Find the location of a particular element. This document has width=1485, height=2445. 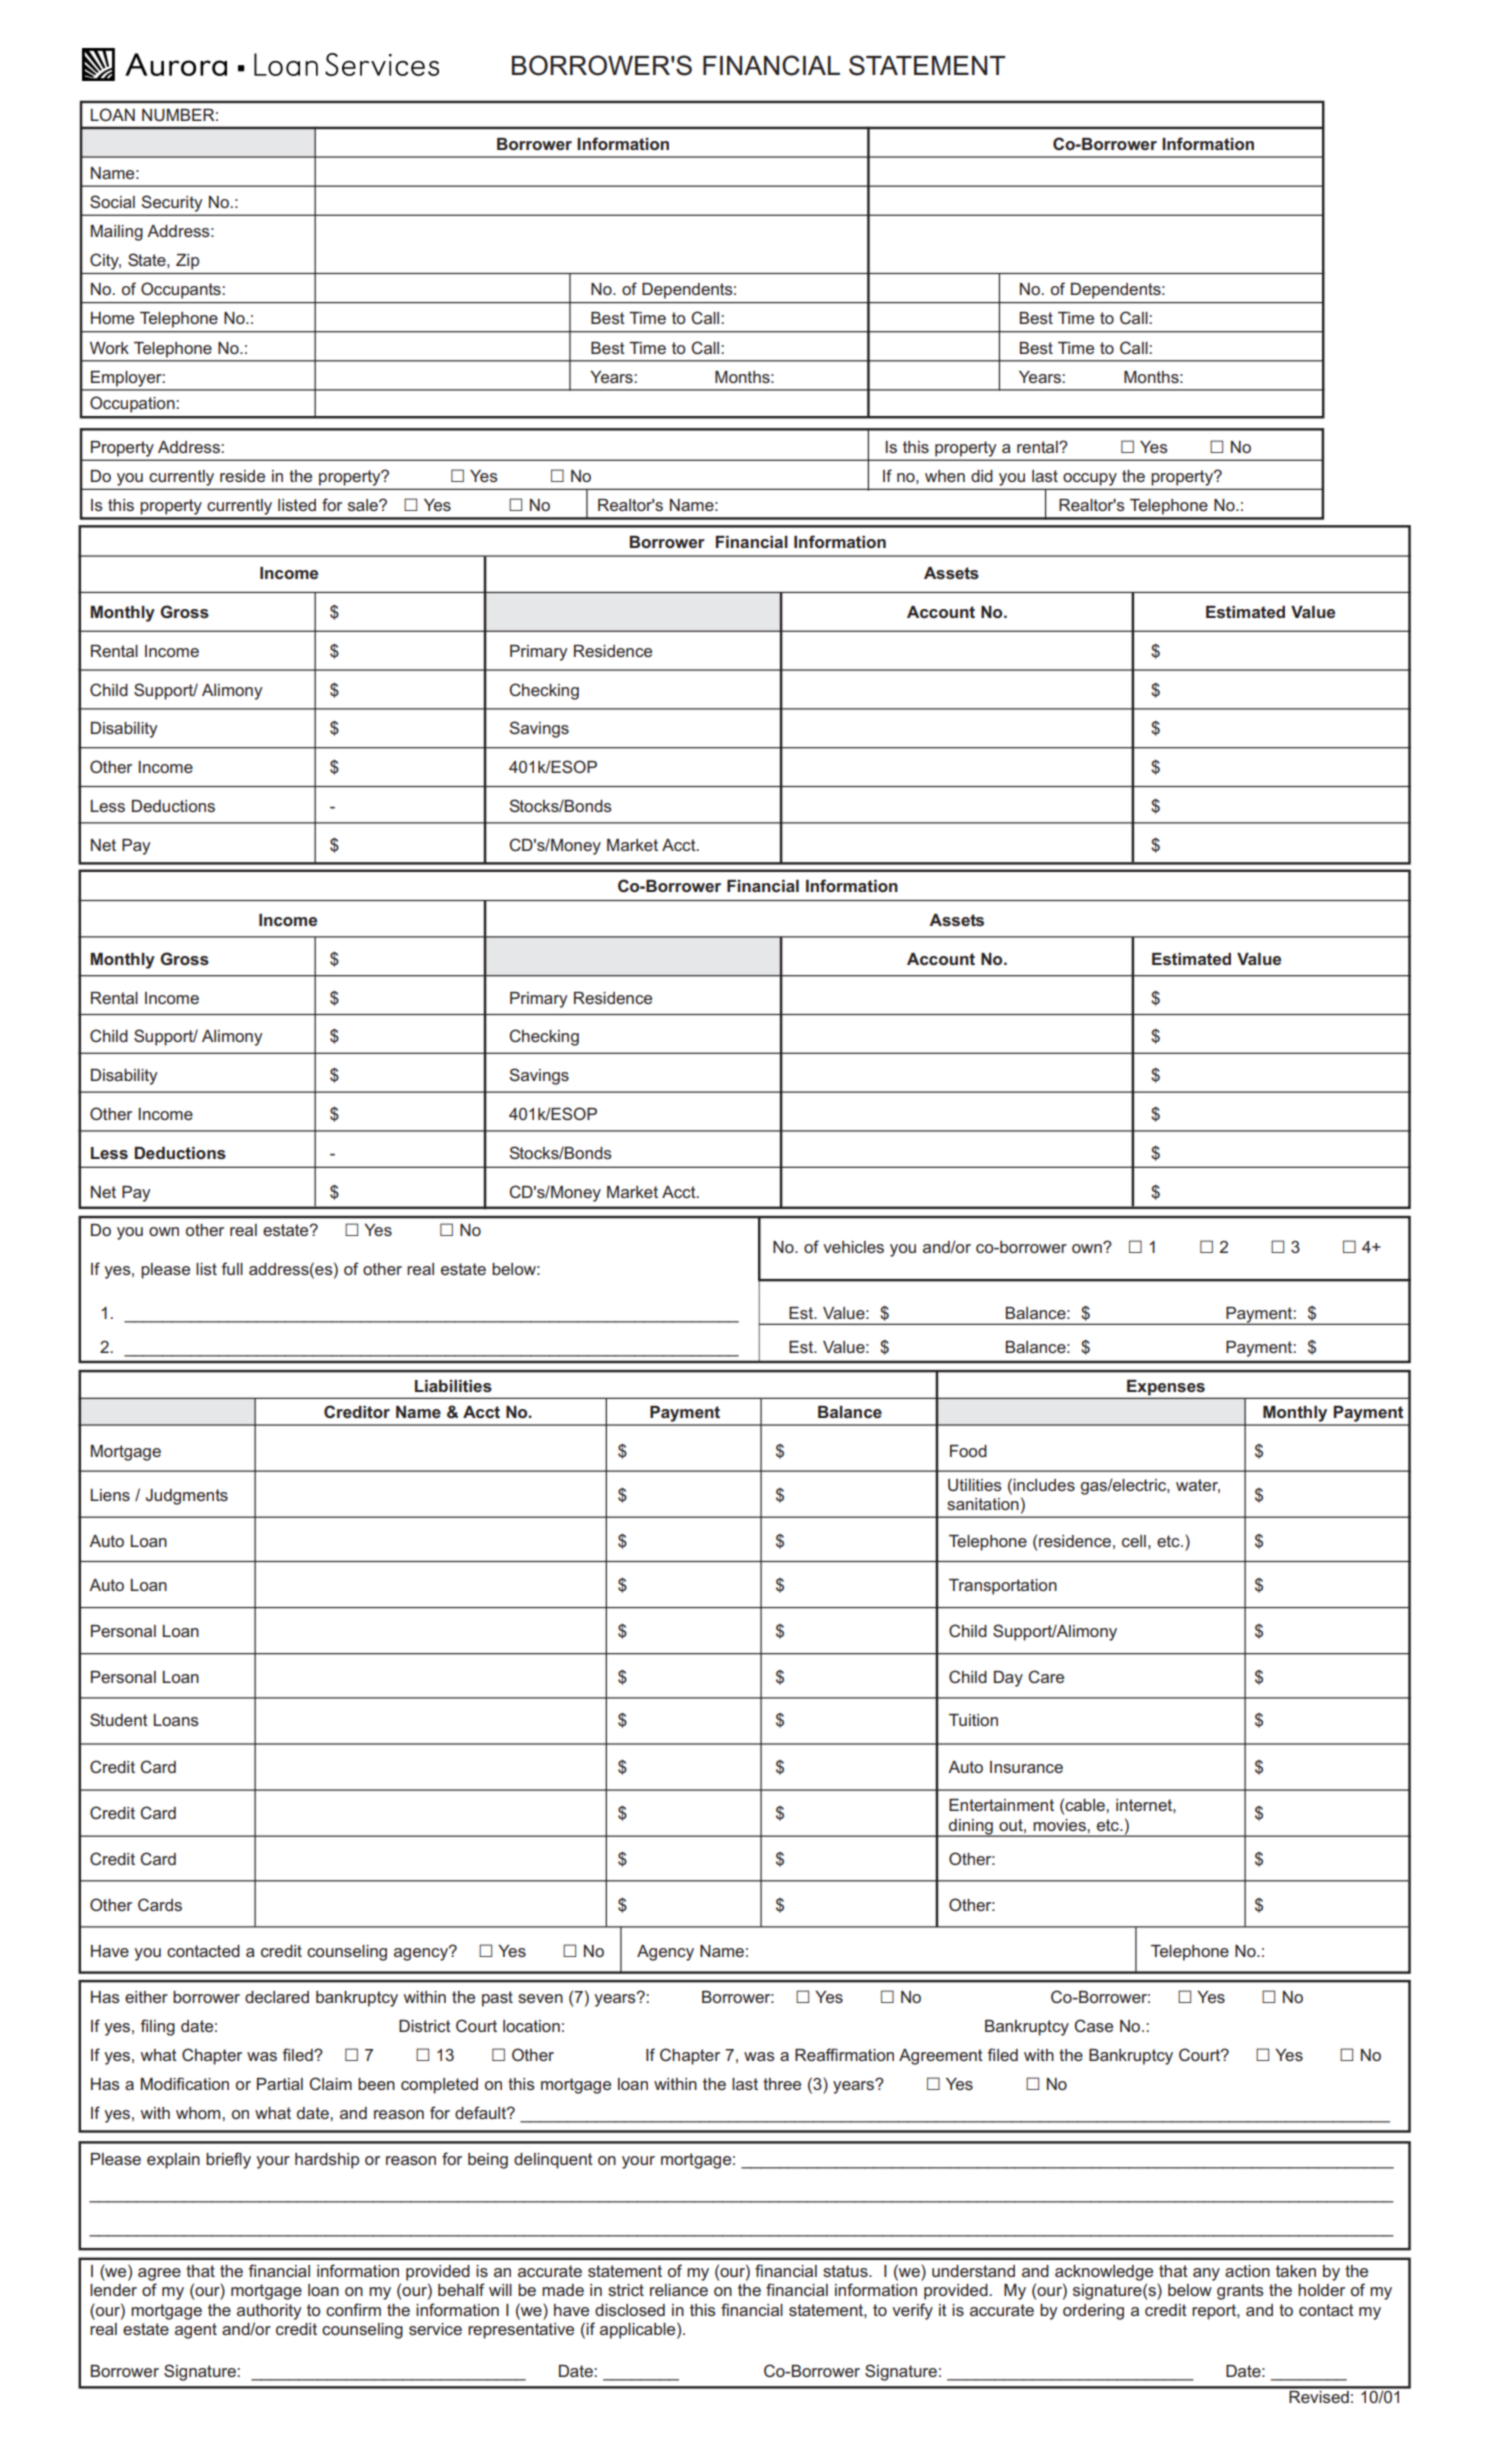

Liabilities is located at coordinates (453, 1386).
